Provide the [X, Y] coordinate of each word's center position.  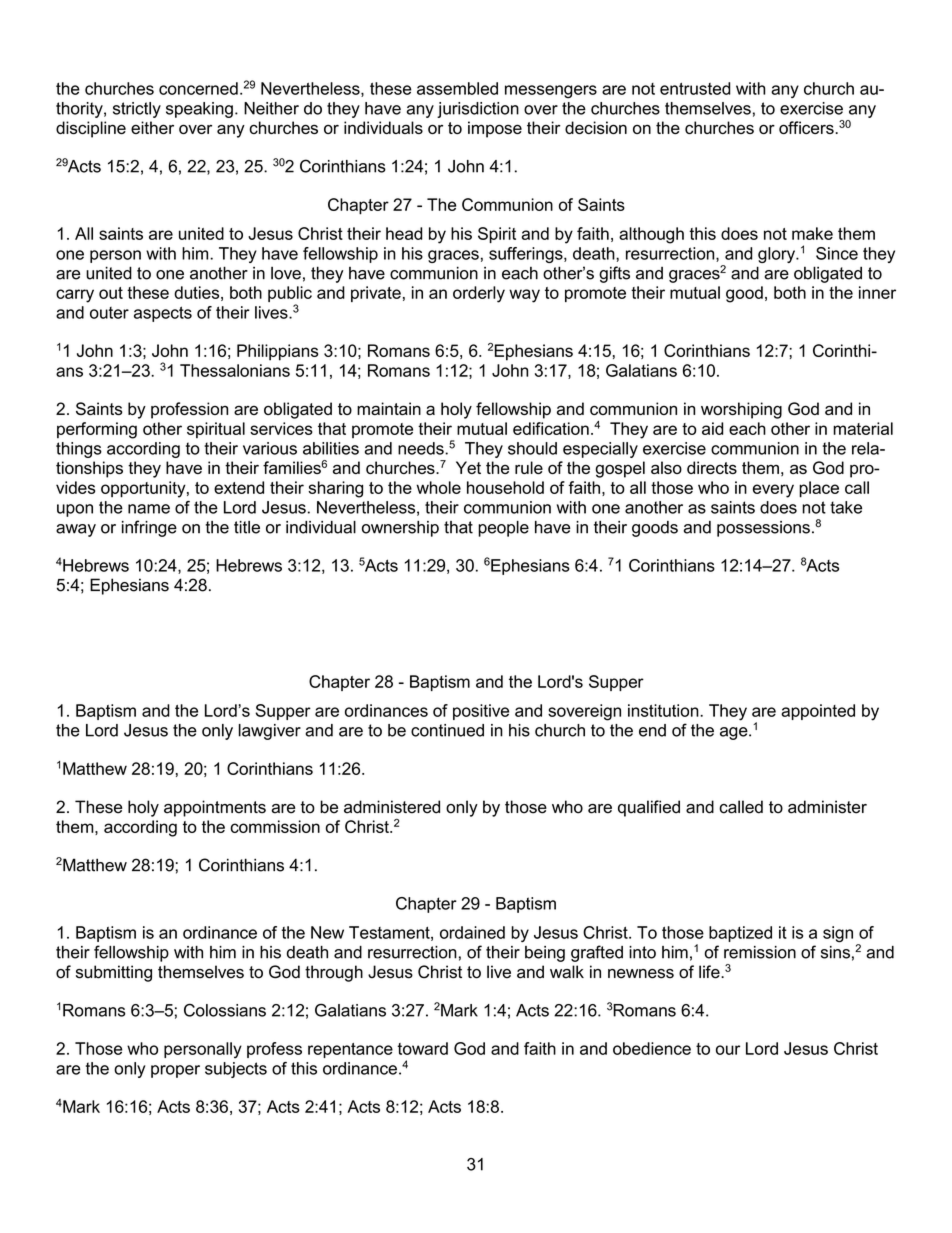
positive [481, 712]
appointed [818, 712]
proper [175, 1071]
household [505, 487]
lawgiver [270, 732]
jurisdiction [478, 110]
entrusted [695, 88]
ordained [472, 932]
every [773, 491]
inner [877, 292]
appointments [215, 808]
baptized [740, 934]
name [149, 509]
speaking [199, 110]
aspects [163, 314]
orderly [479, 294]
